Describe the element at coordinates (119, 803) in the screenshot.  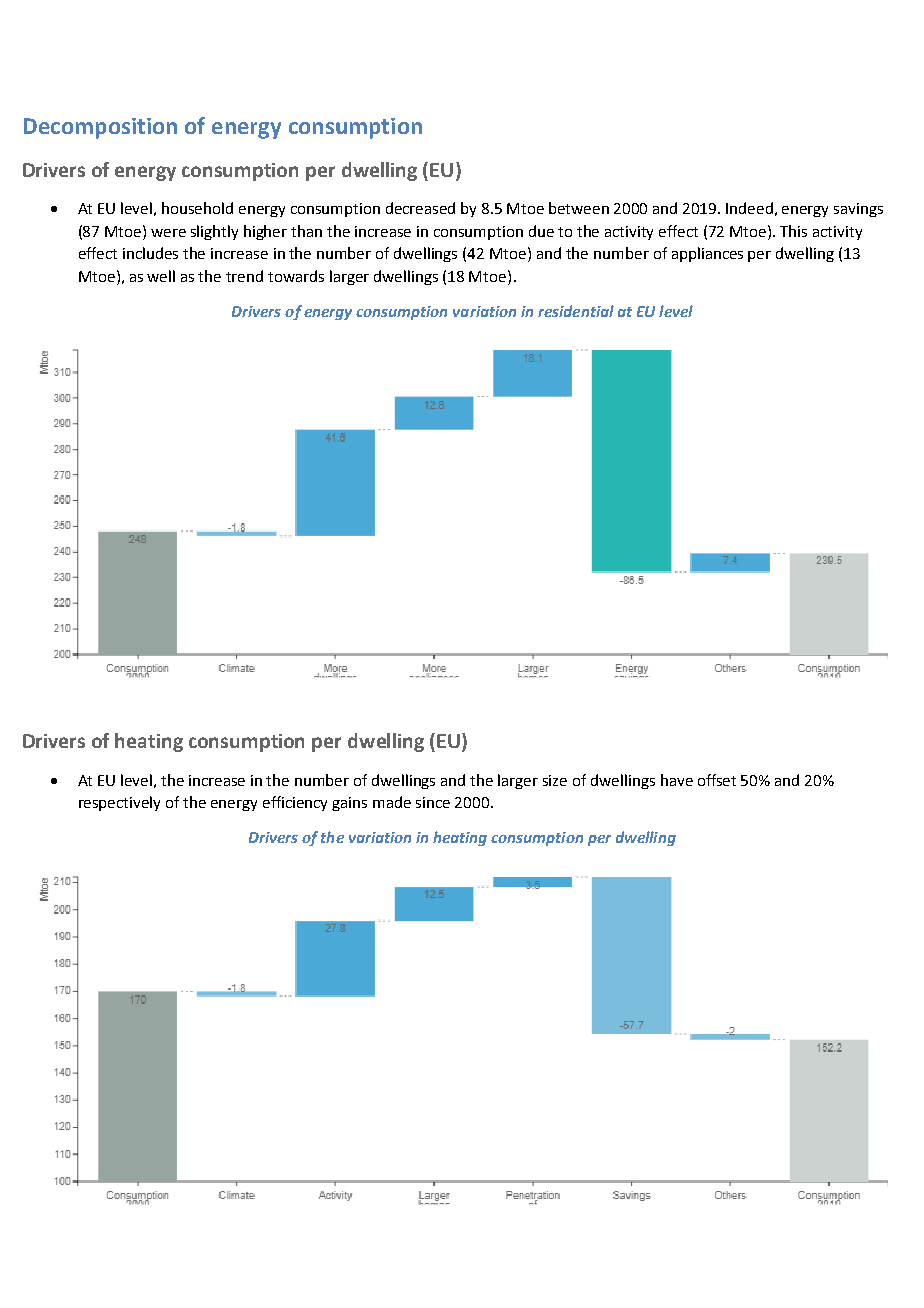
I see `respectively` at that location.
